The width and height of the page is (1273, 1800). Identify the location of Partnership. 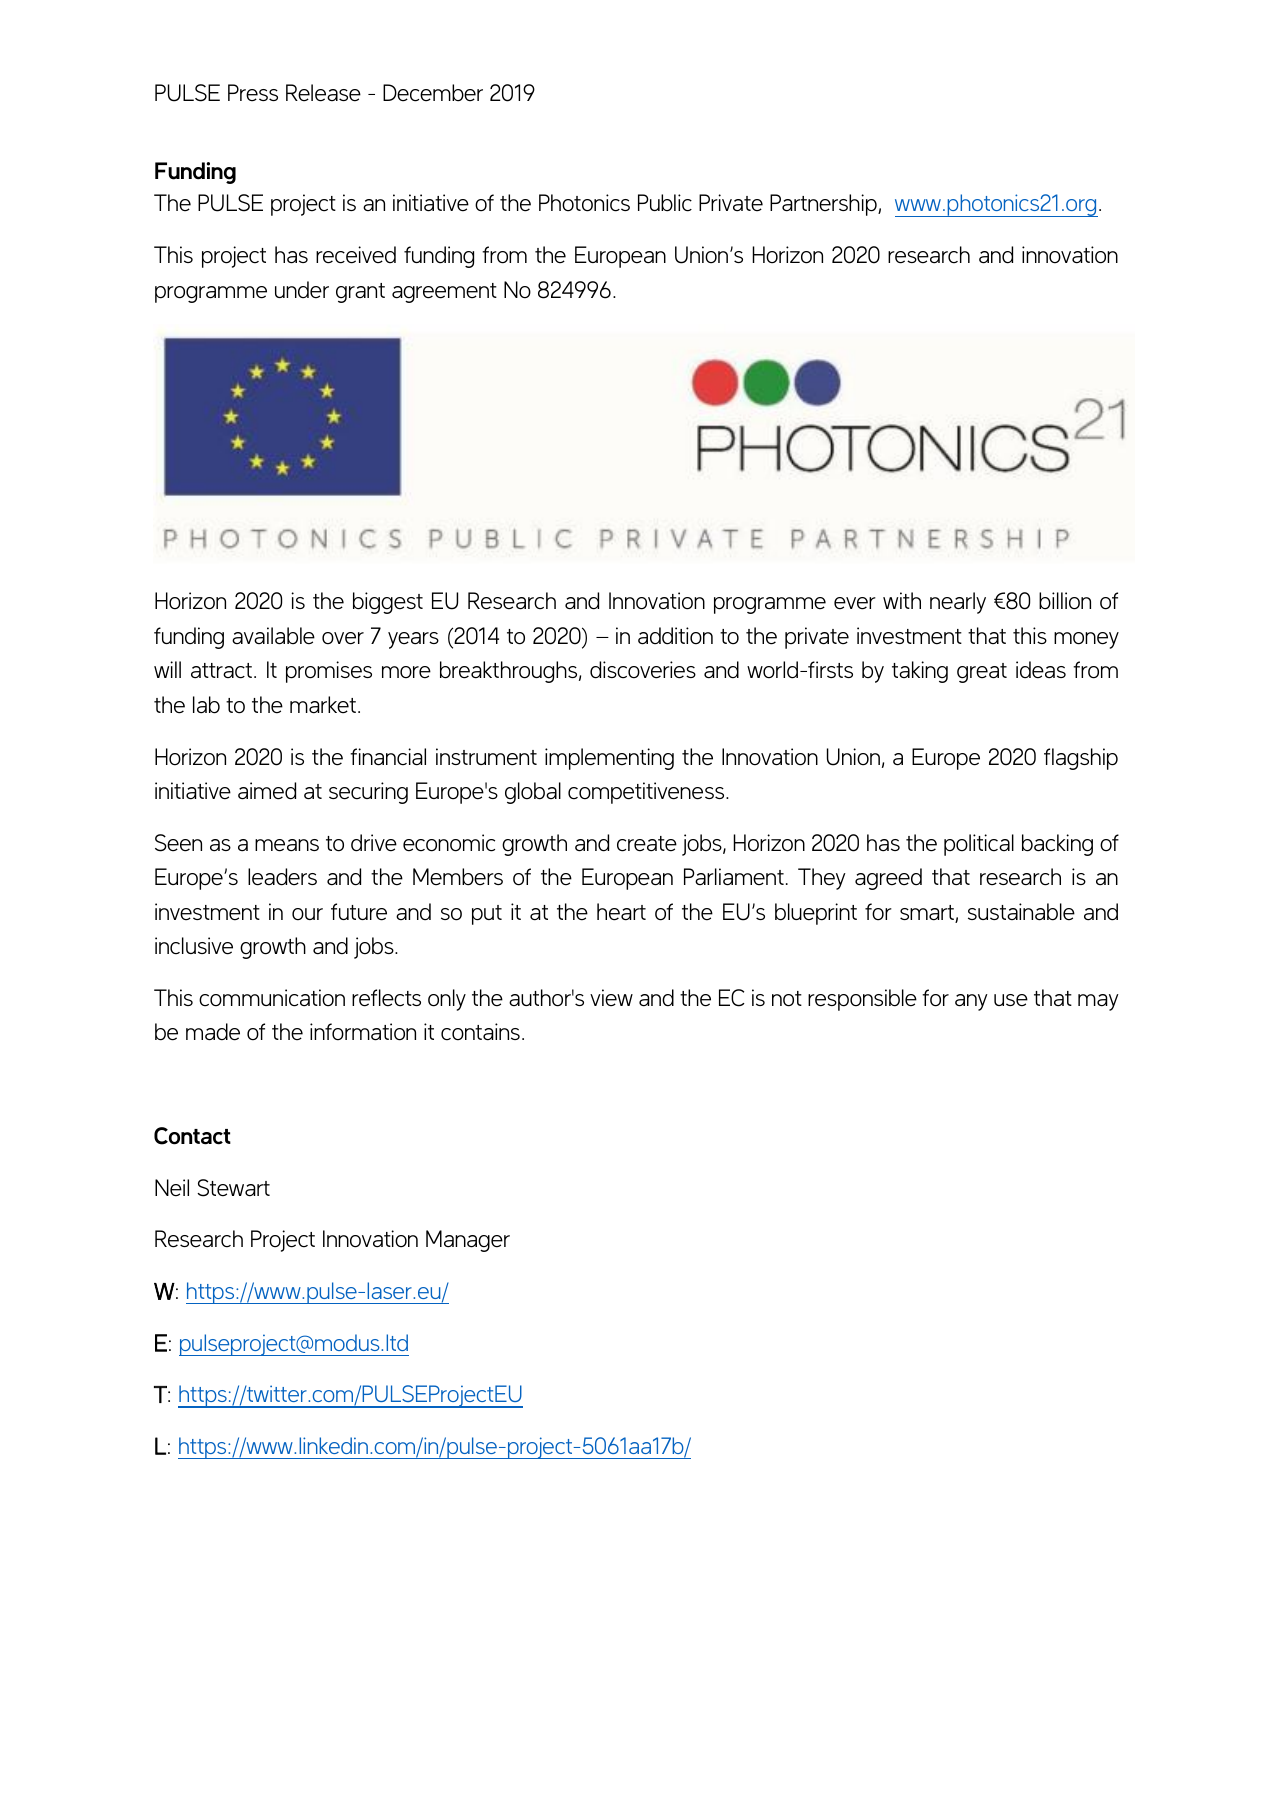
(824, 205).
